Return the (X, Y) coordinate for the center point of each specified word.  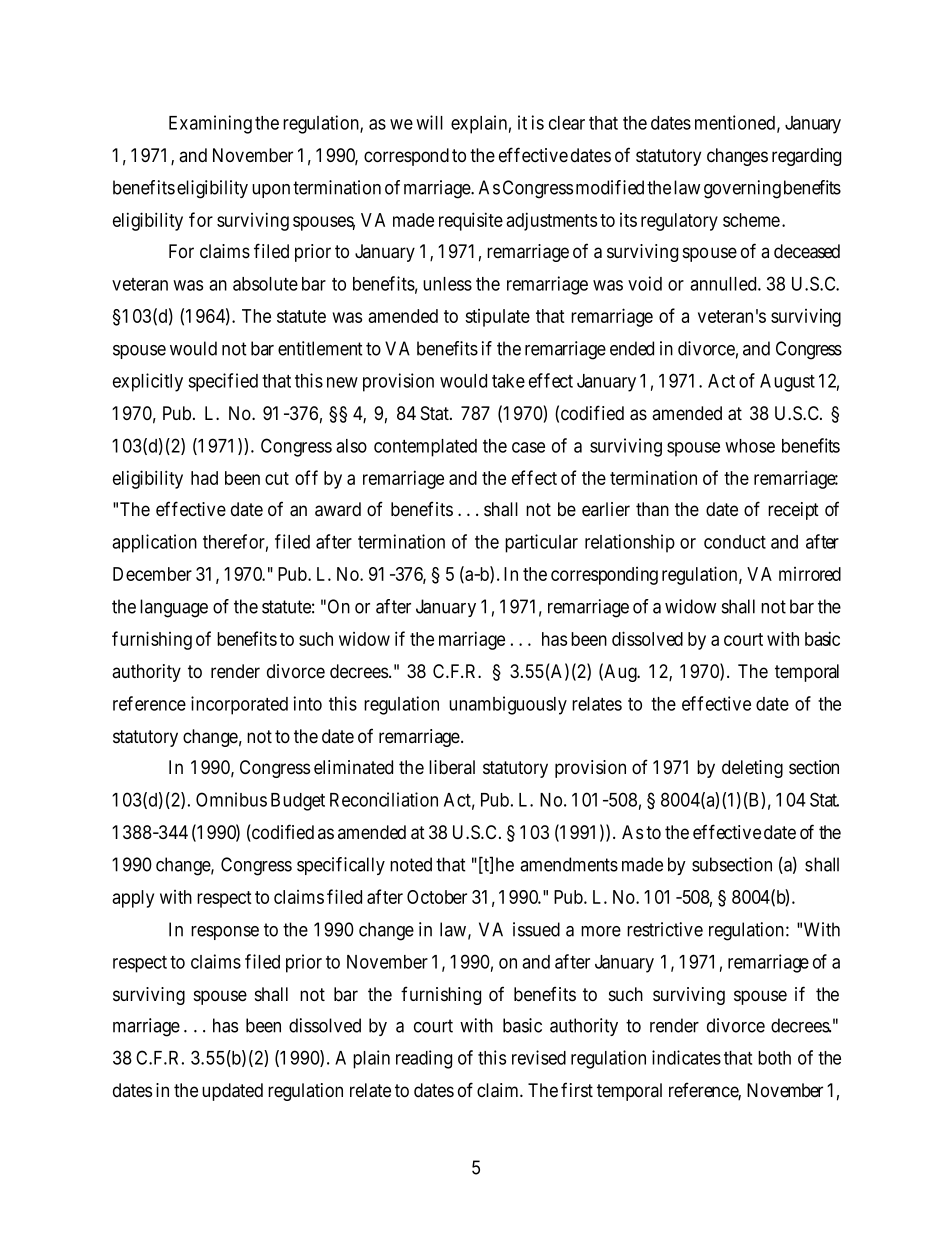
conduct (735, 542)
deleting (752, 769)
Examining (210, 124)
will (429, 122)
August (787, 383)
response (225, 933)
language (174, 608)
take (508, 381)
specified (223, 382)
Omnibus (231, 799)
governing (742, 189)
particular (541, 543)
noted (411, 864)
